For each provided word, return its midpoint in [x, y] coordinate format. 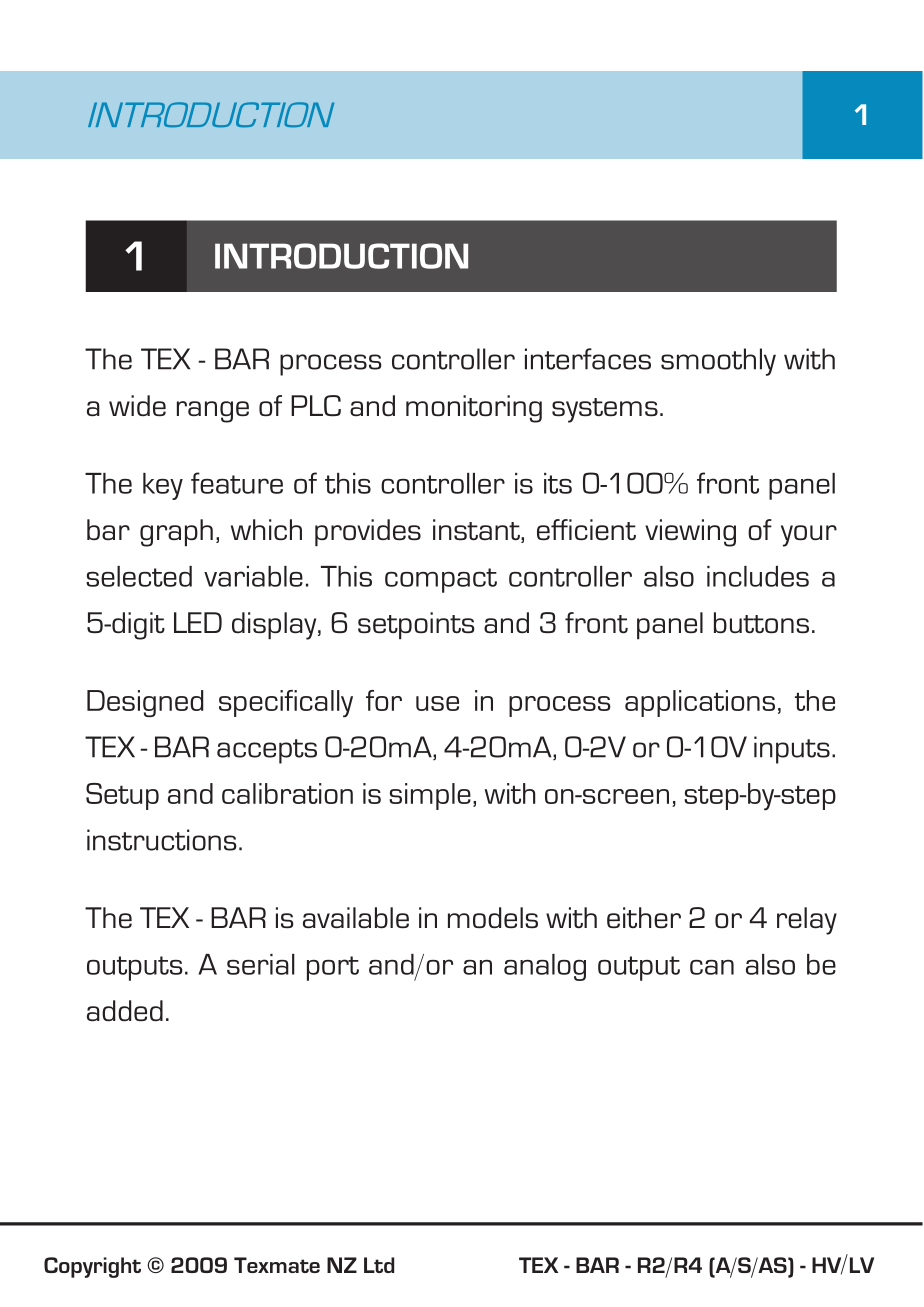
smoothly [718, 362]
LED [198, 622]
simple [430, 796]
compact [441, 580]
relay [807, 921]
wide [137, 405]
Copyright [92, 1267]
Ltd [379, 1265]
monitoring [474, 409]
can [712, 967]
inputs [792, 750]
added [125, 1010]
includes [758, 576]
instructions [162, 840]
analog [545, 967]
